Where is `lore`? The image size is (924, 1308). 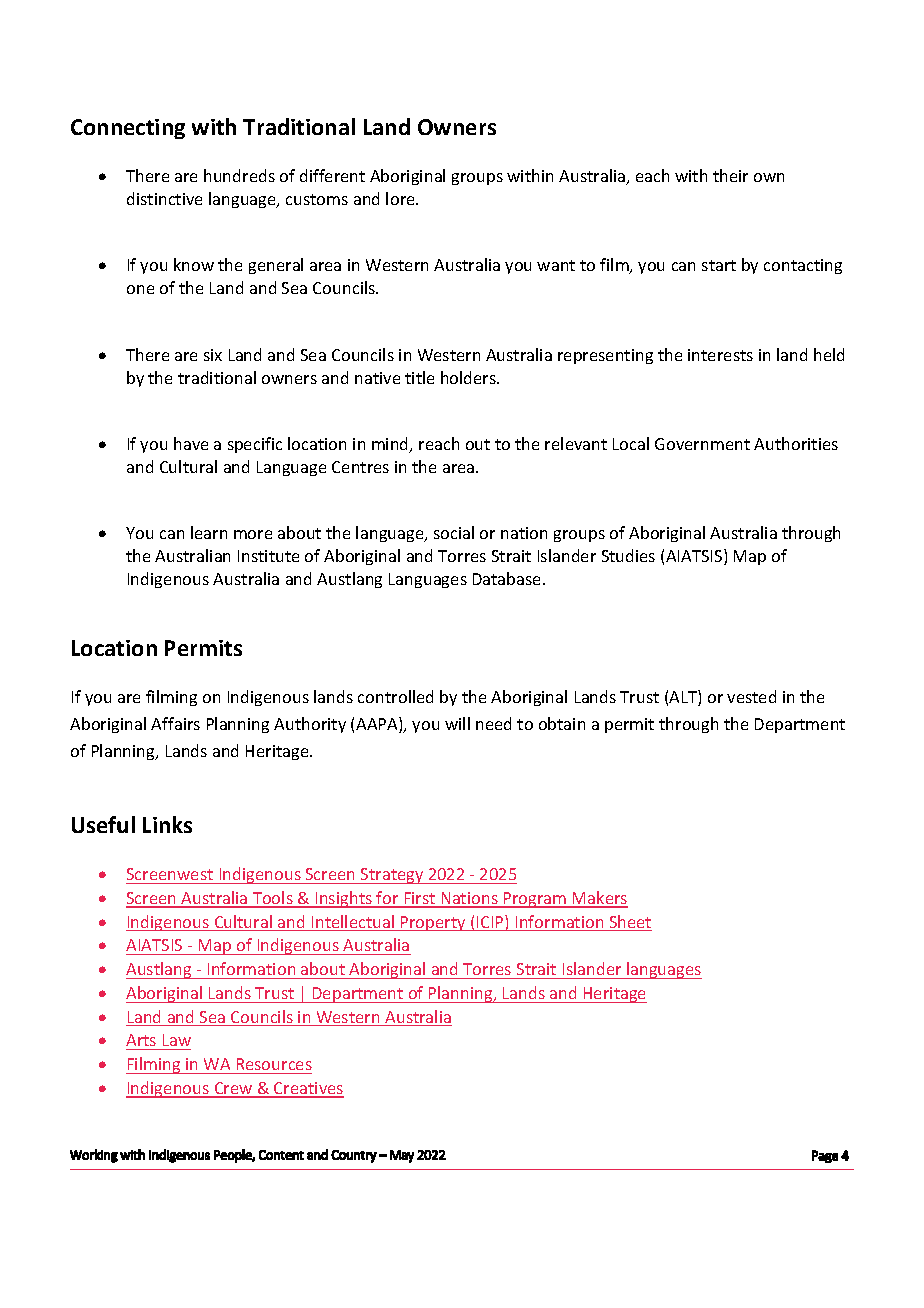 lore is located at coordinates (401, 198).
